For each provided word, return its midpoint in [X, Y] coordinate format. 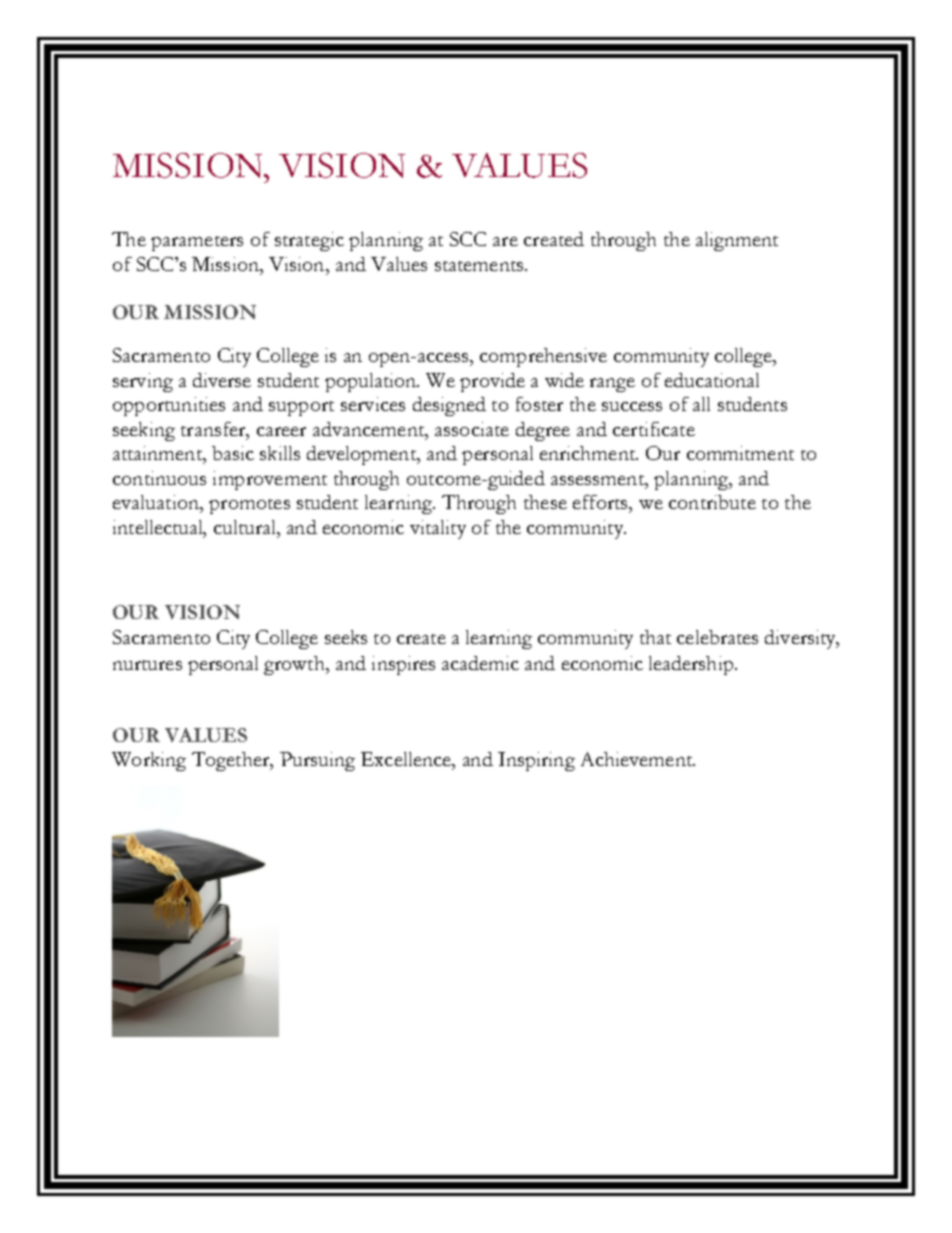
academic [480, 663]
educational [712, 380]
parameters [197, 243]
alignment [737, 241]
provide [492, 382]
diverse [222, 380]
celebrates [717, 637]
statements [480, 266]
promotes [249, 506]
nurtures [147, 665]
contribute [712, 502]
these [545, 502]
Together [232, 761]
